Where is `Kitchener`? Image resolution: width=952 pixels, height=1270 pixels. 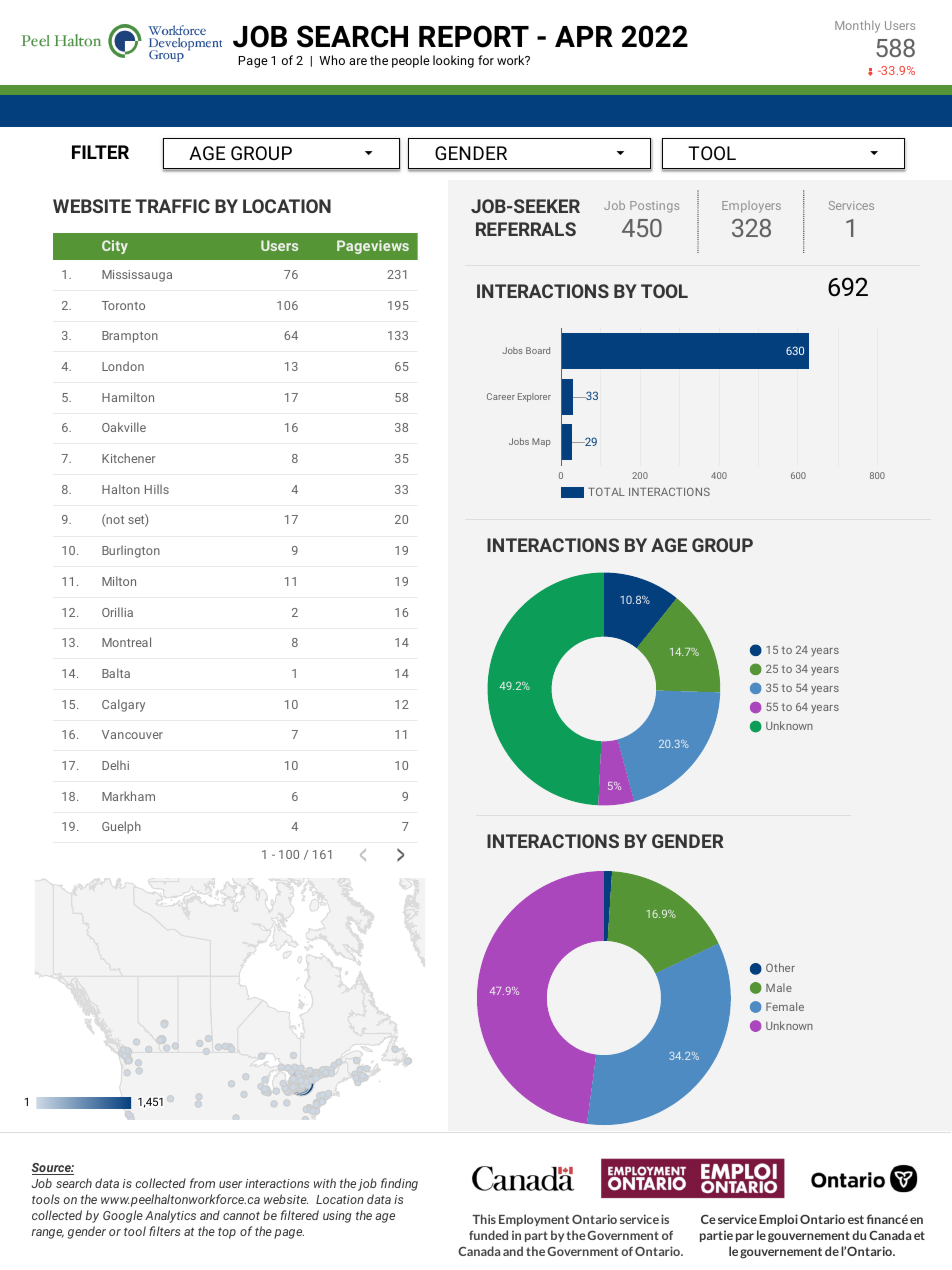
Kitchener is located at coordinates (128, 458).
